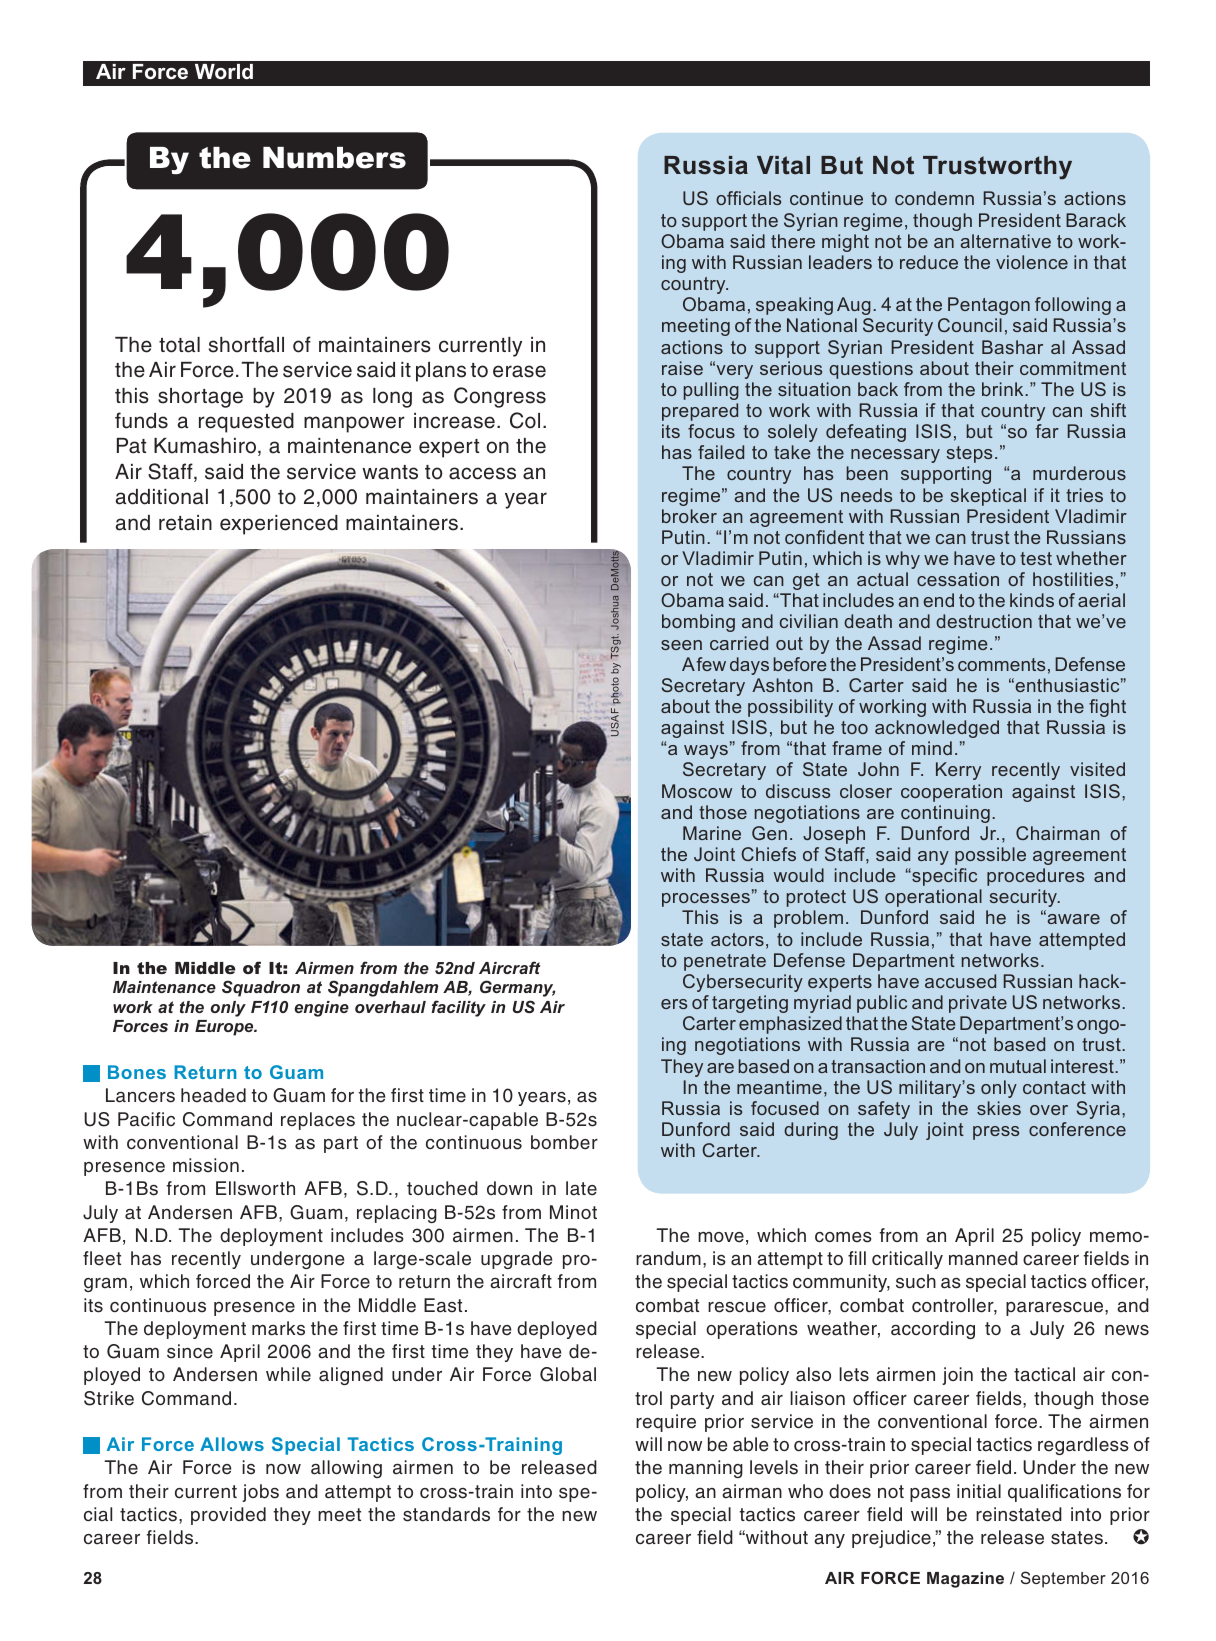 This screenshot has width=1216, height=1641. Describe the element at coordinates (934, 198) in the screenshot. I see `condemn` at that location.
